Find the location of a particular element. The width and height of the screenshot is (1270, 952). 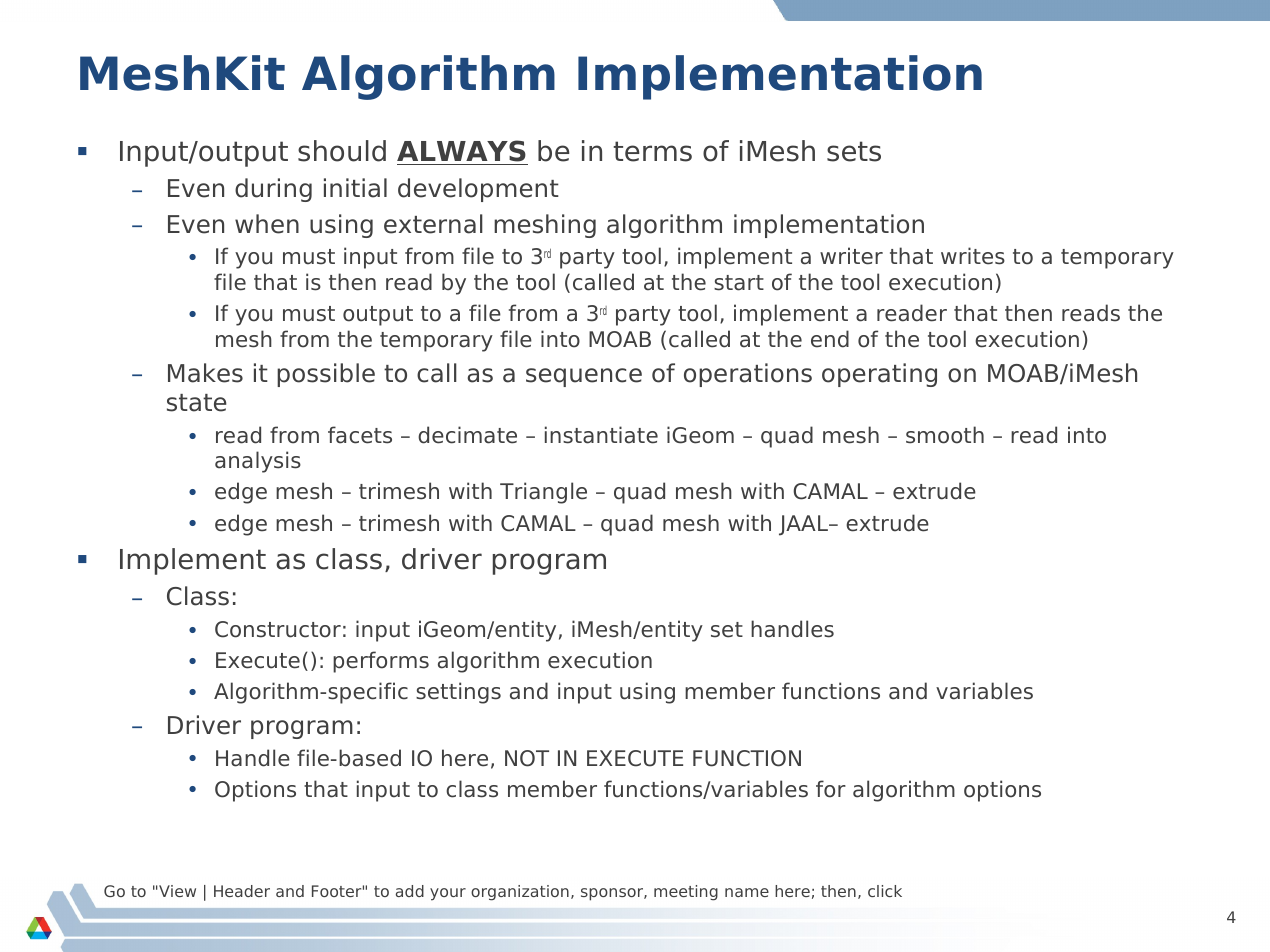

terms is located at coordinates (652, 151).
